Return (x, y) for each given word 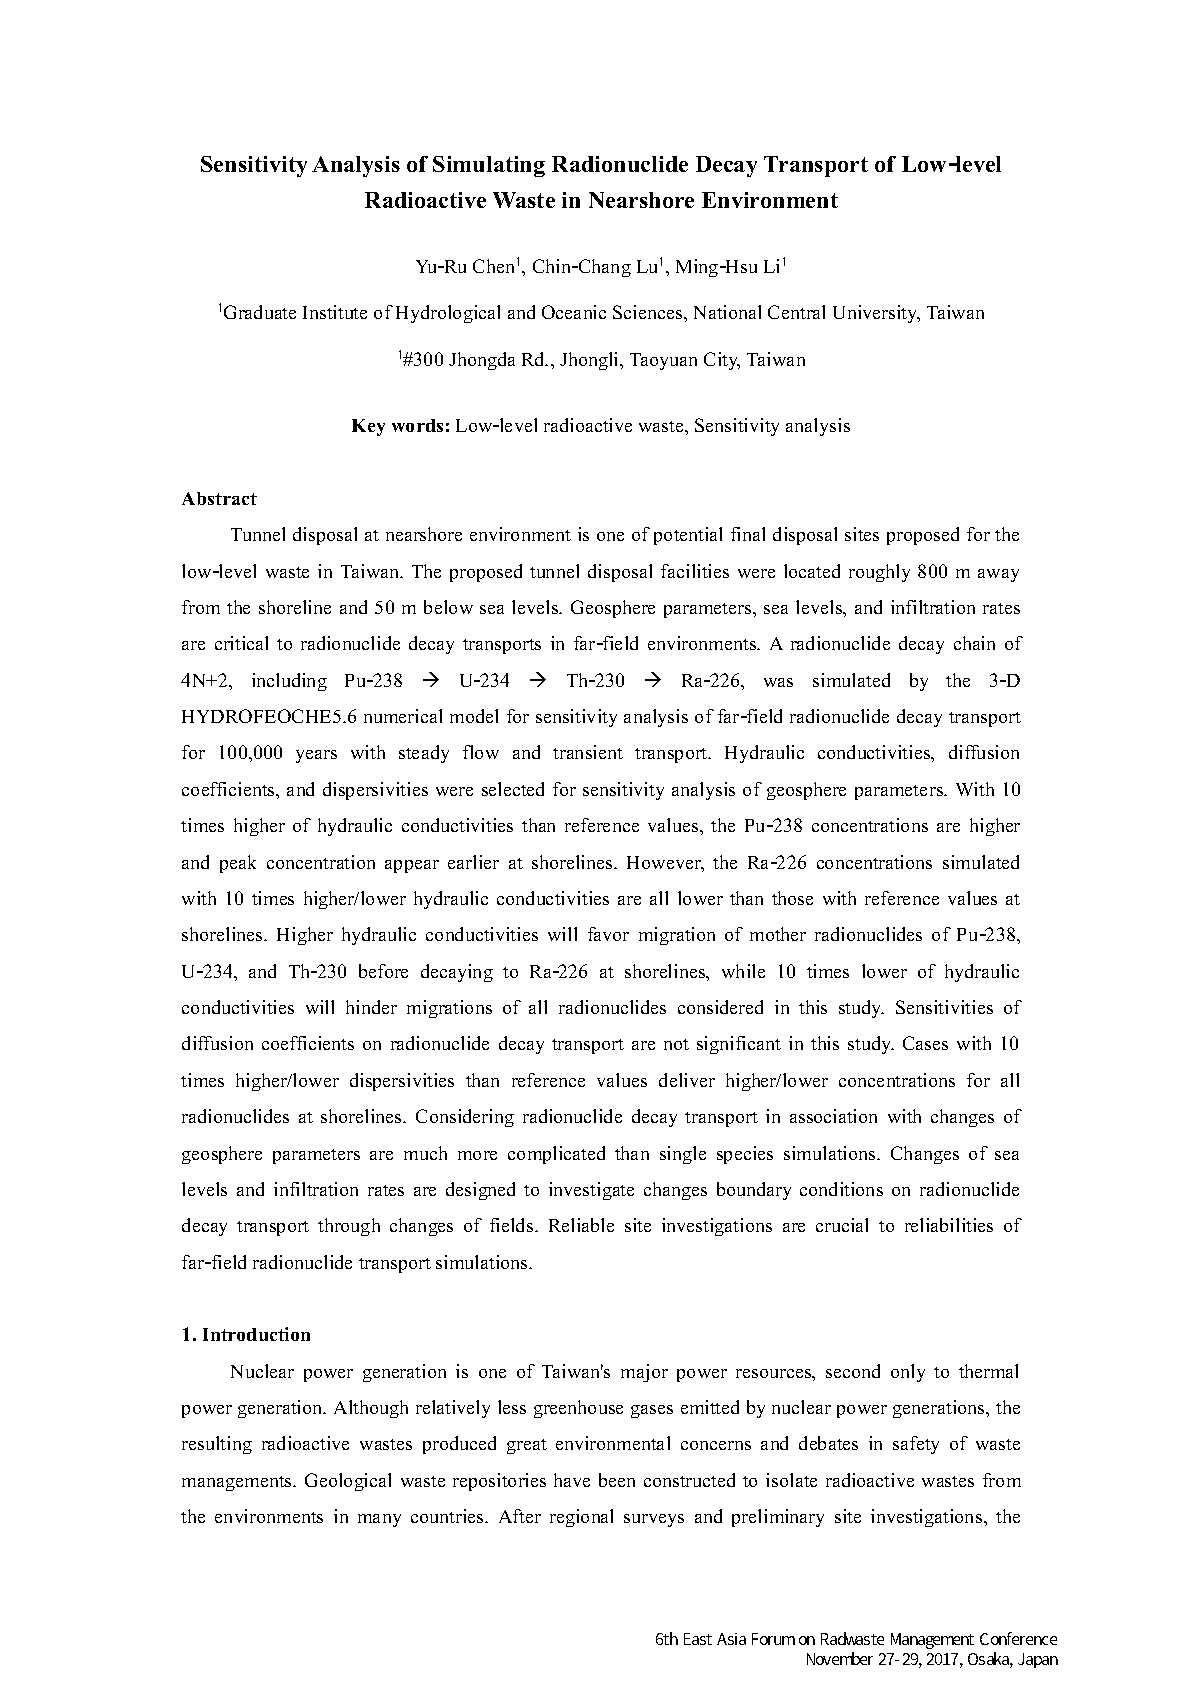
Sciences (649, 312)
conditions (841, 1189)
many (379, 1520)
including (289, 682)
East (698, 1639)
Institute (335, 312)
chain (974, 643)
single (683, 1155)
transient (588, 752)
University (876, 314)
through (349, 1227)
